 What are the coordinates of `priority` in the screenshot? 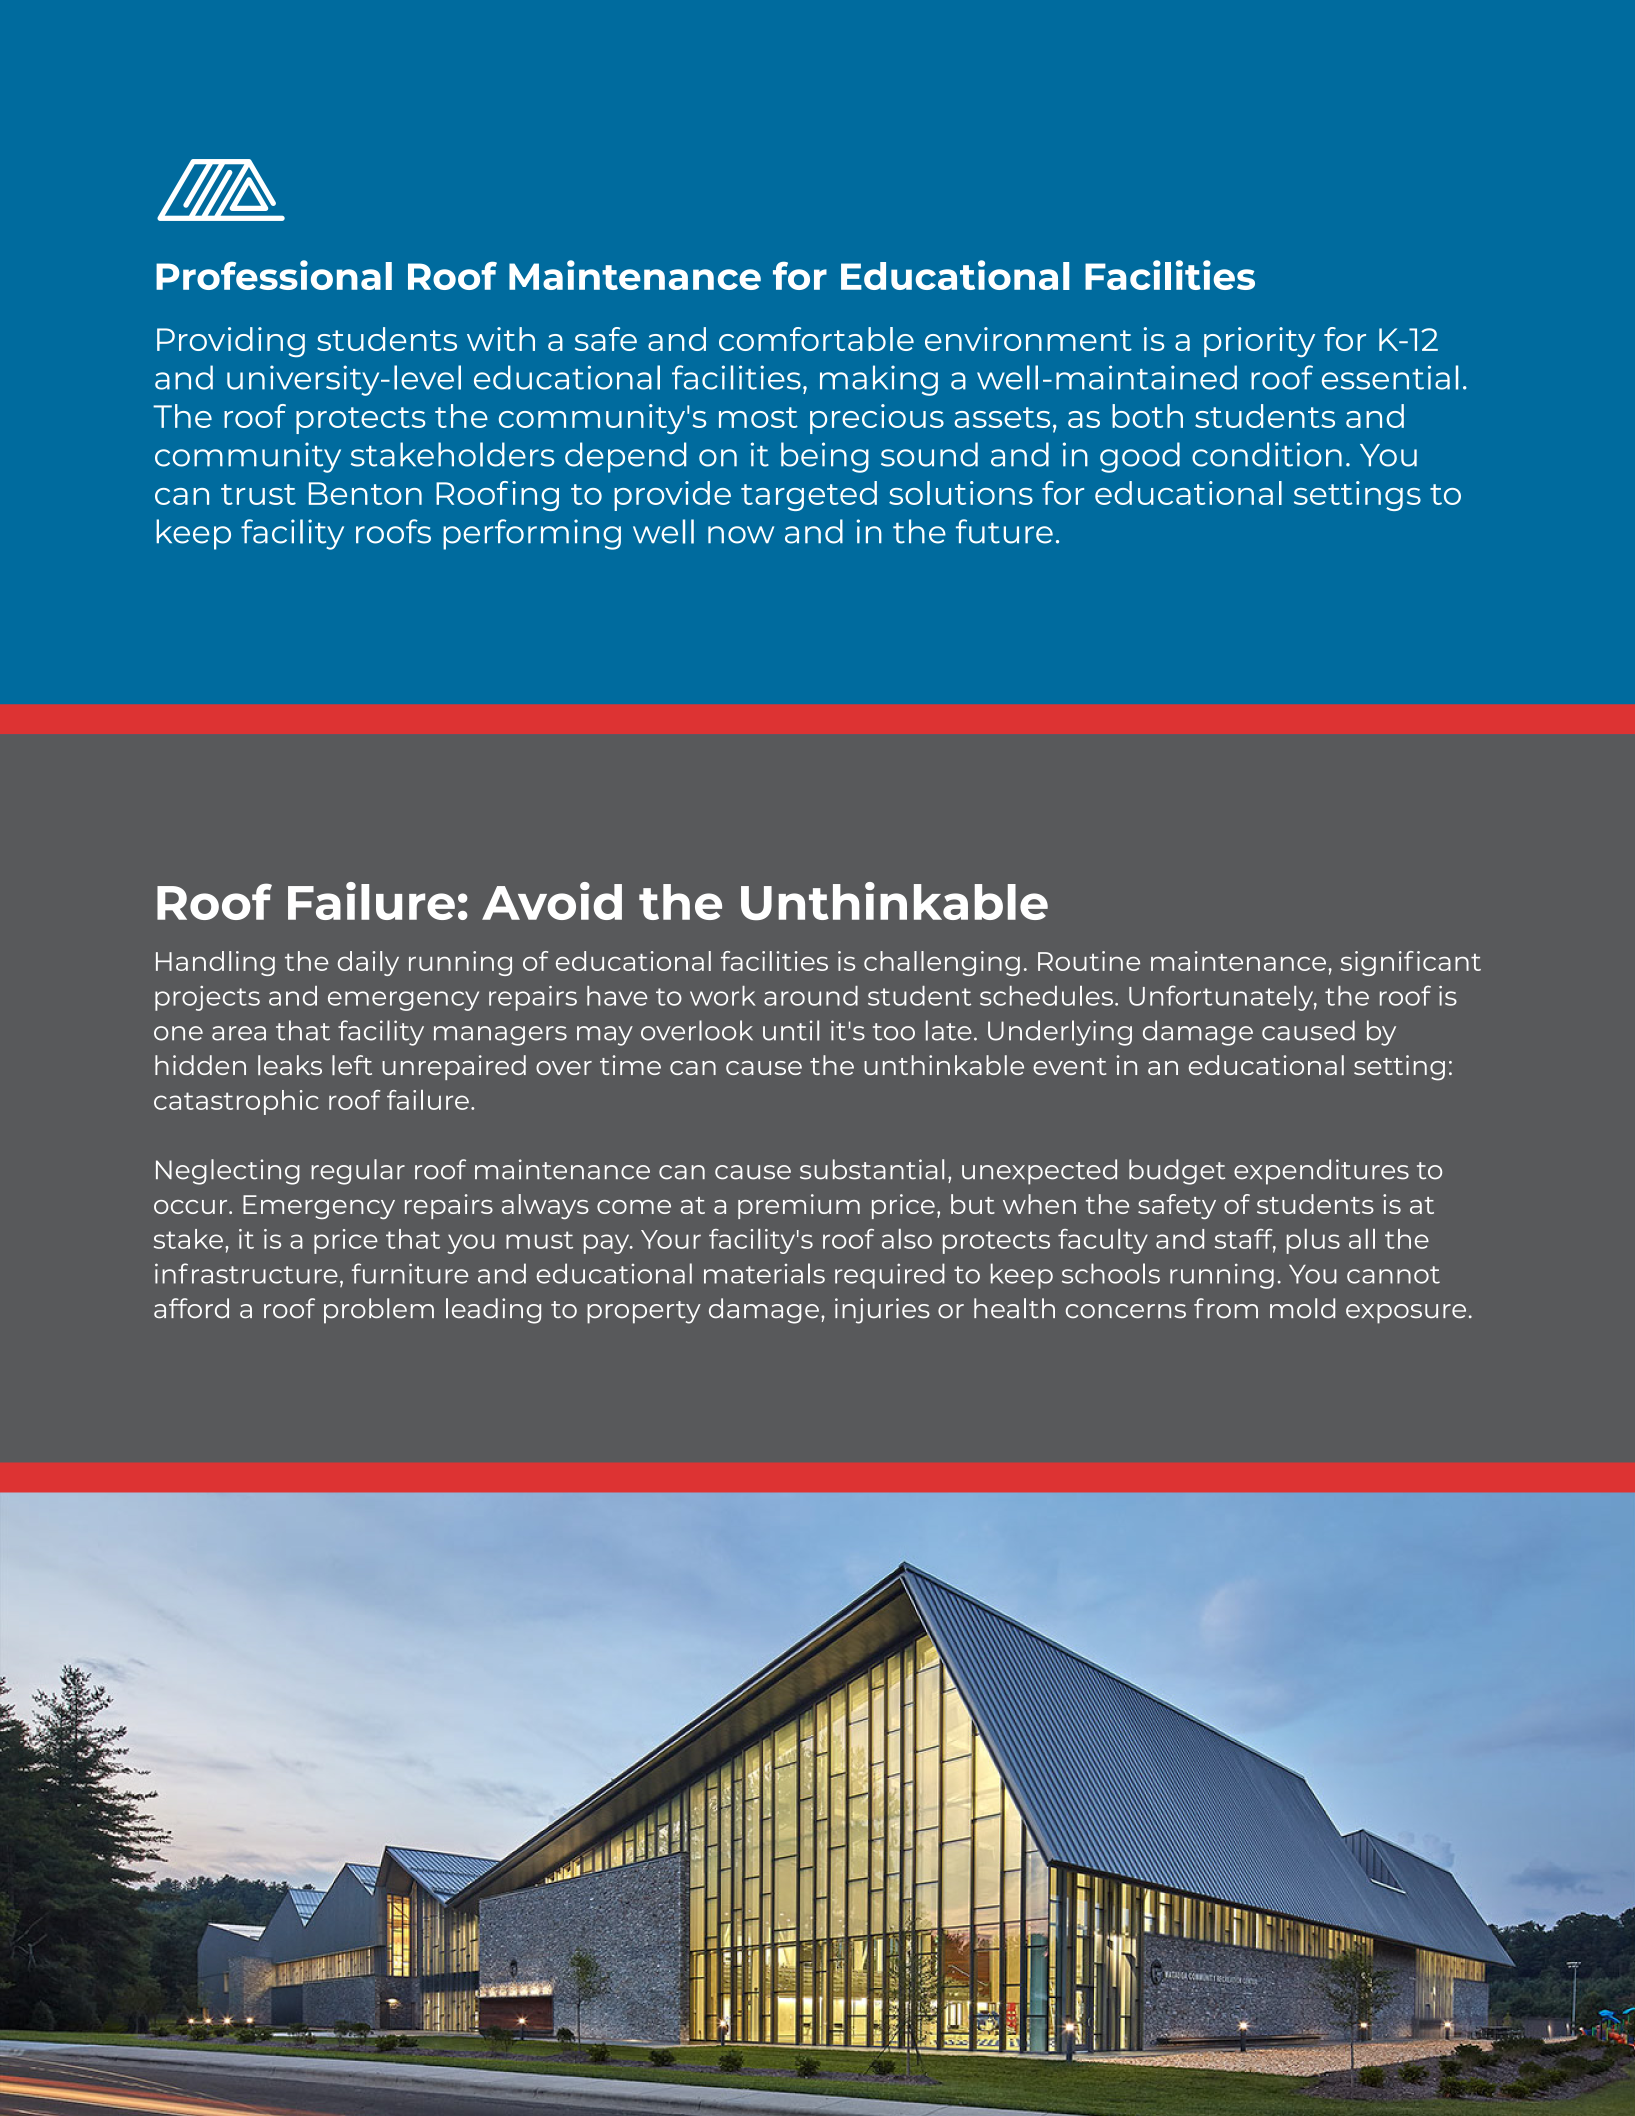 It's located at (1259, 342).
